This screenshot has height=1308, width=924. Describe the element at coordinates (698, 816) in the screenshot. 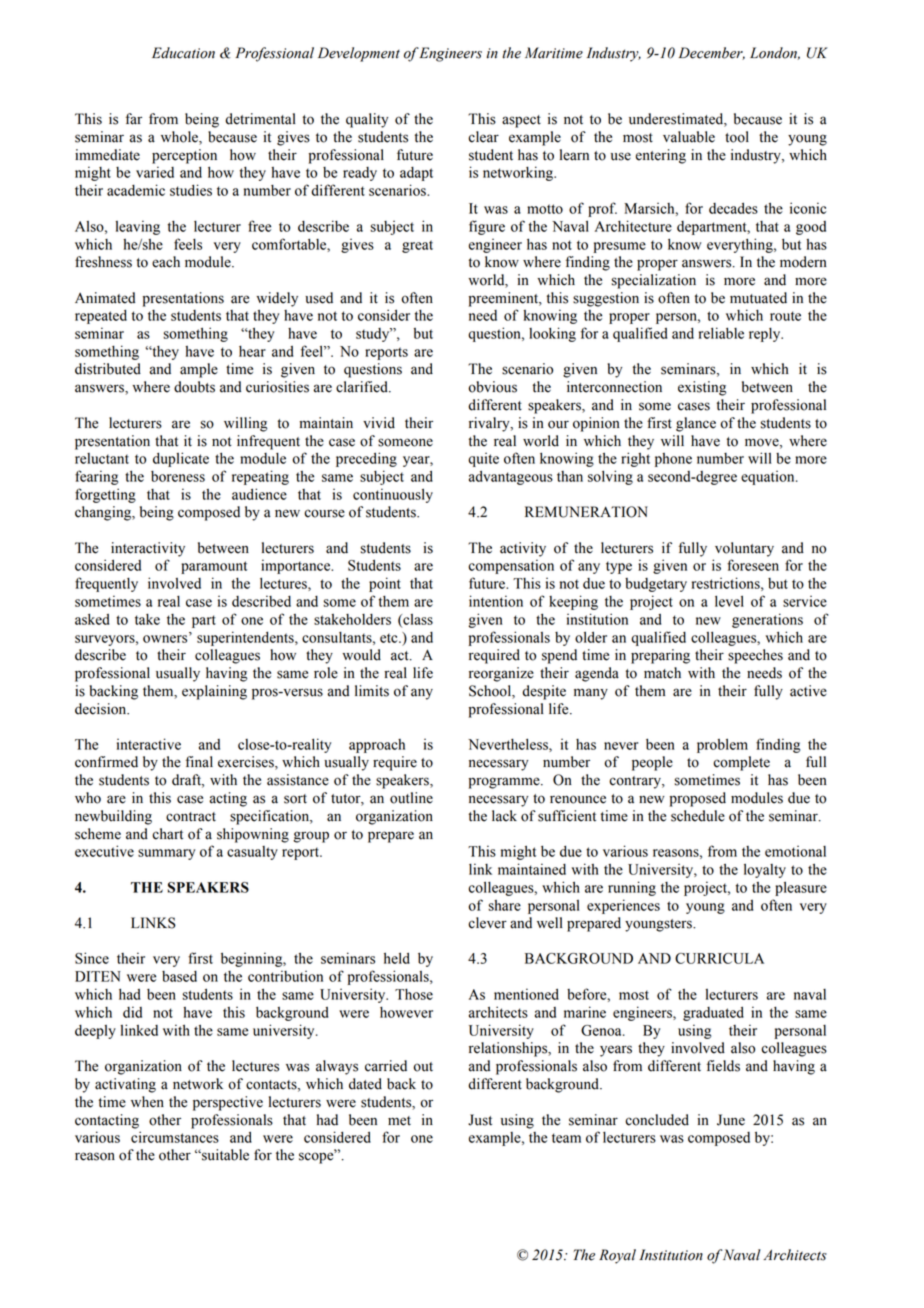

I see `schedule` at that location.
